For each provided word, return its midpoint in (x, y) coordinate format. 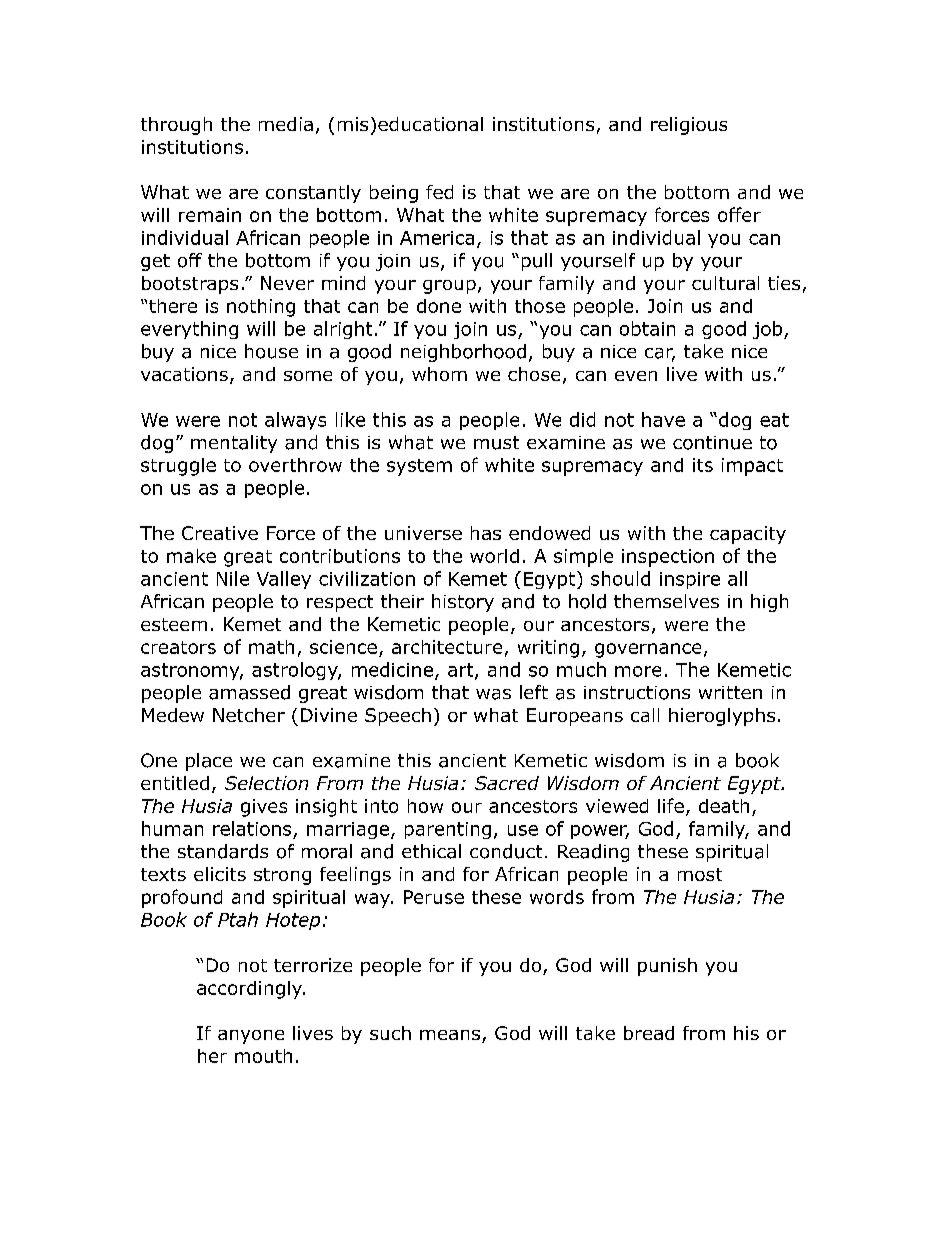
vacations (184, 374)
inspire (690, 580)
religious (689, 126)
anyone (251, 1037)
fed (439, 192)
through (176, 126)
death (724, 806)
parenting (448, 830)
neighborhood (463, 353)
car (660, 354)
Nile (233, 578)
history (463, 603)
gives (264, 808)
